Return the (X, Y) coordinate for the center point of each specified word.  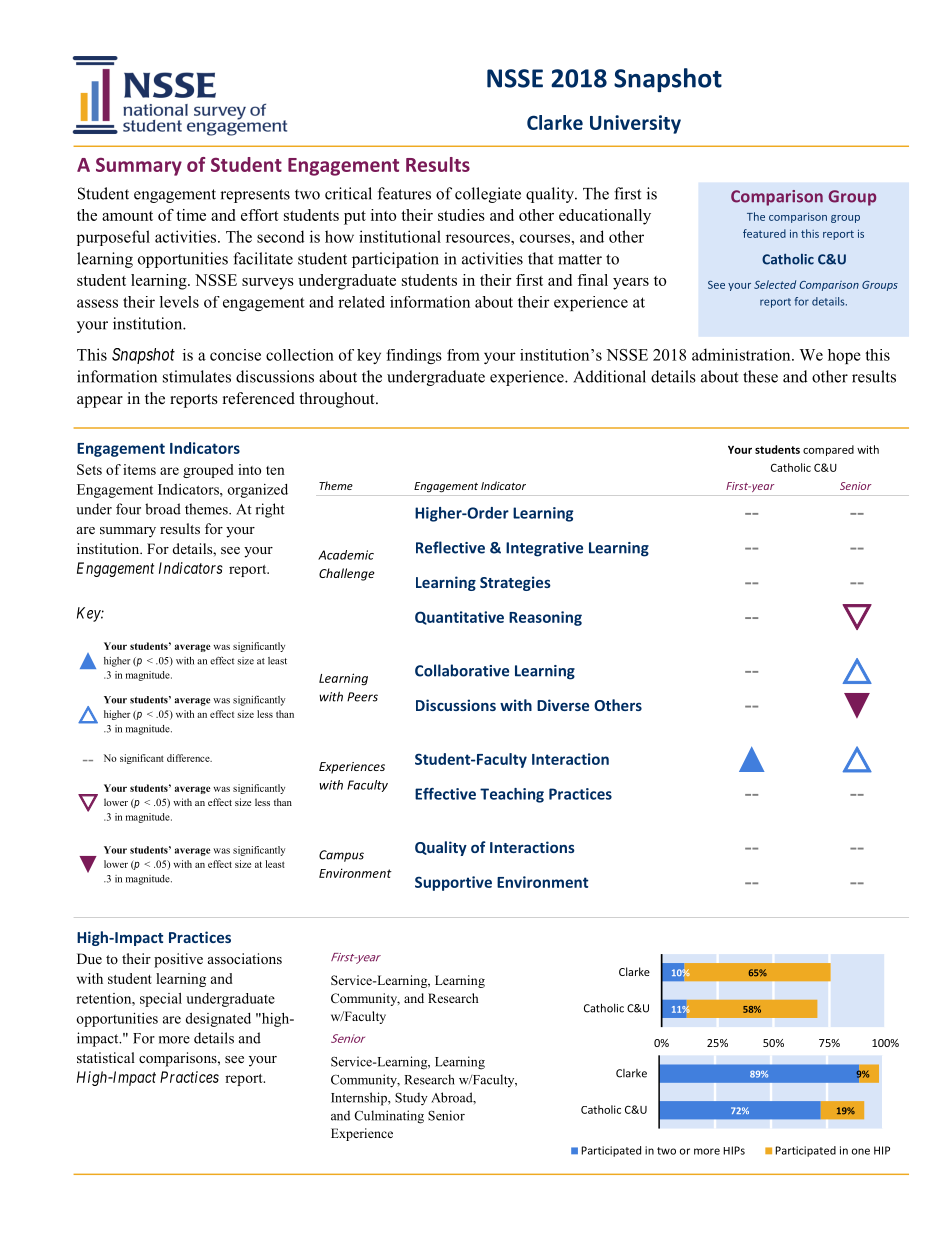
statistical (106, 1057)
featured (764, 233)
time (191, 215)
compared (828, 450)
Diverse (563, 705)
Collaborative (462, 670)
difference (189, 758)
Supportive (453, 883)
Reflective (450, 547)
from (463, 355)
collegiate (488, 195)
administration (742, 354)
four (128, 509)
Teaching (512, 795)
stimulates (197, 376)
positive (178, 960)
